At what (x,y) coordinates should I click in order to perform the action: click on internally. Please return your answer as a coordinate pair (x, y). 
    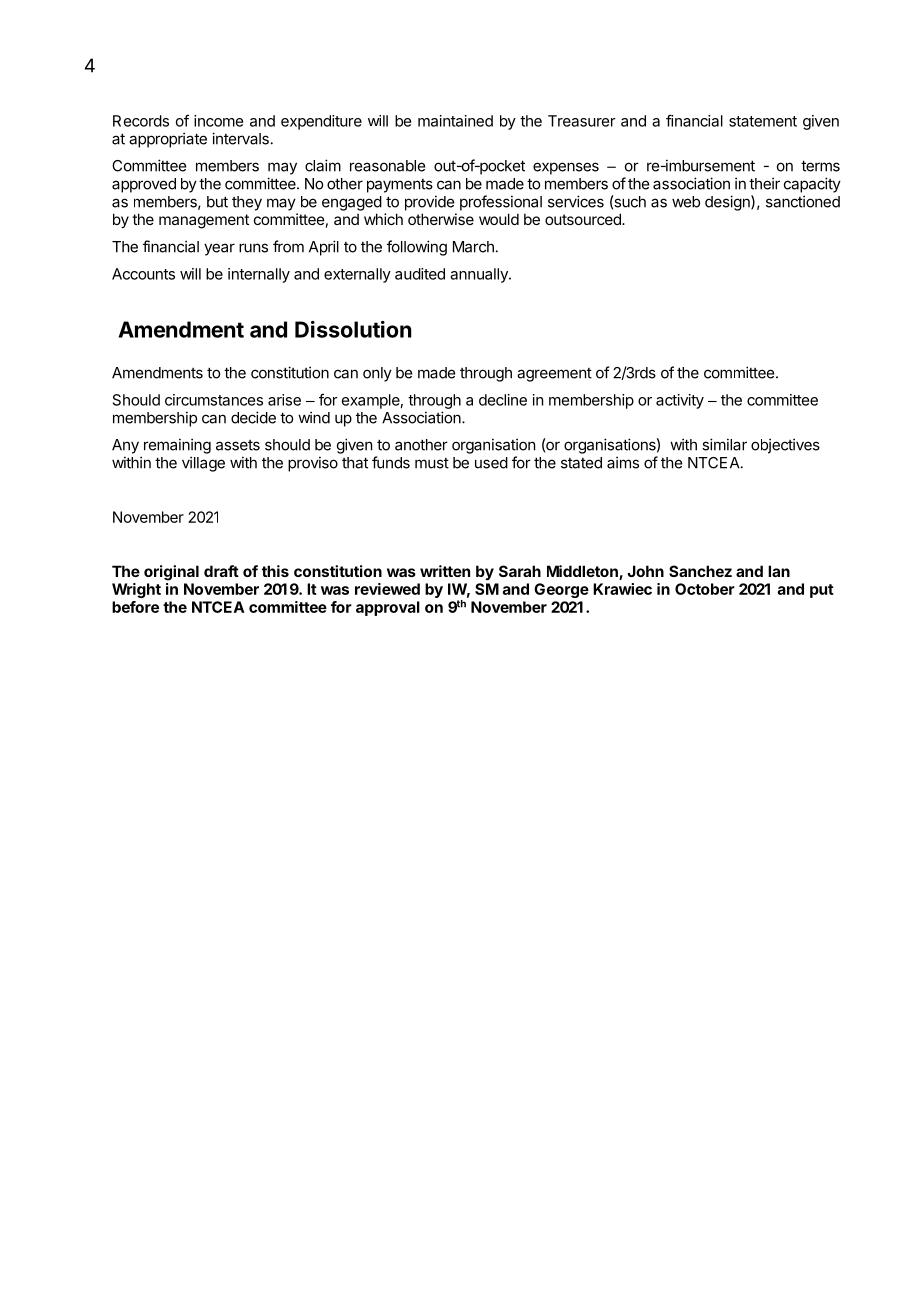
    Looking at the image, I should click on (259, 275).
